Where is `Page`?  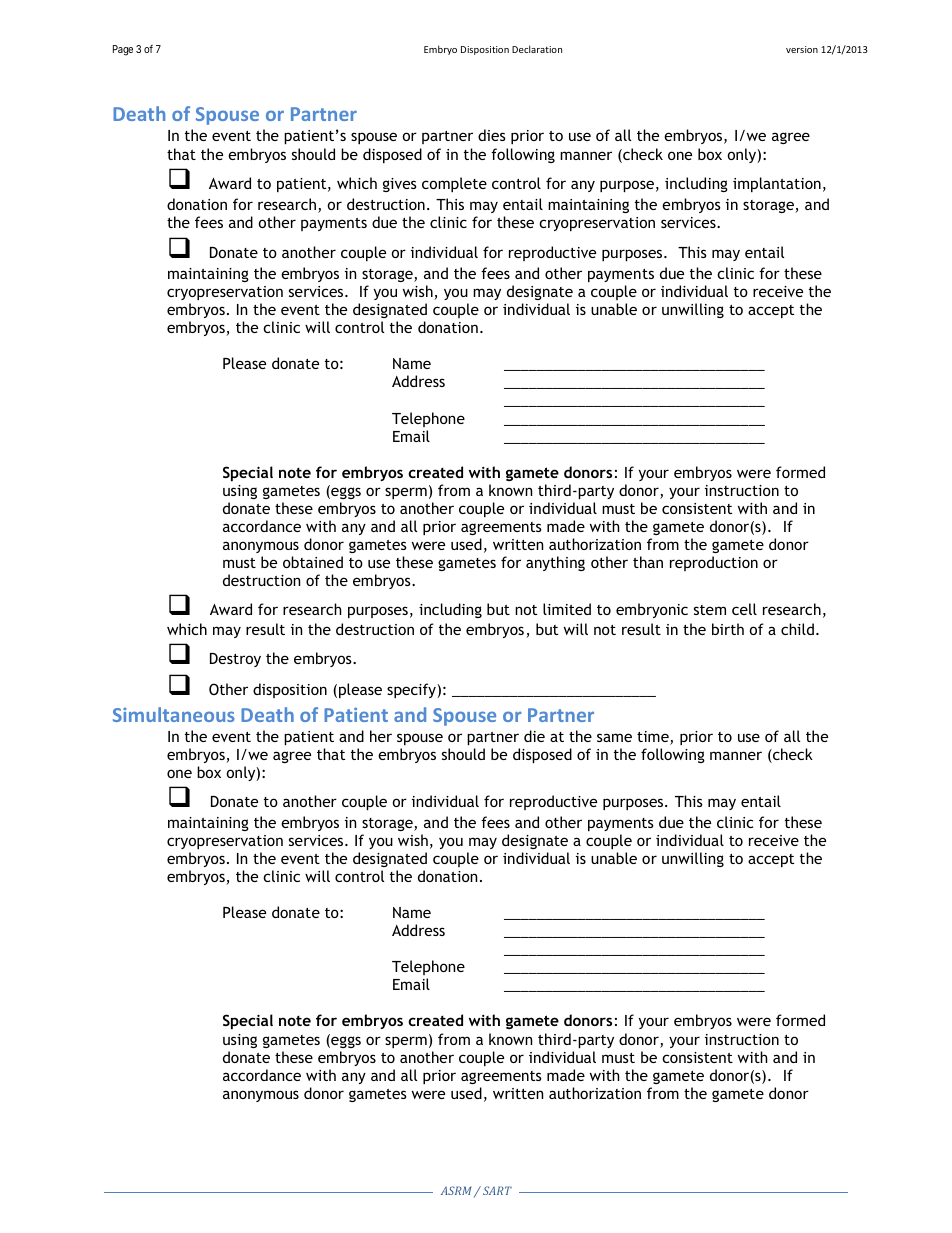
Page is located at coordinates (123, 50).
